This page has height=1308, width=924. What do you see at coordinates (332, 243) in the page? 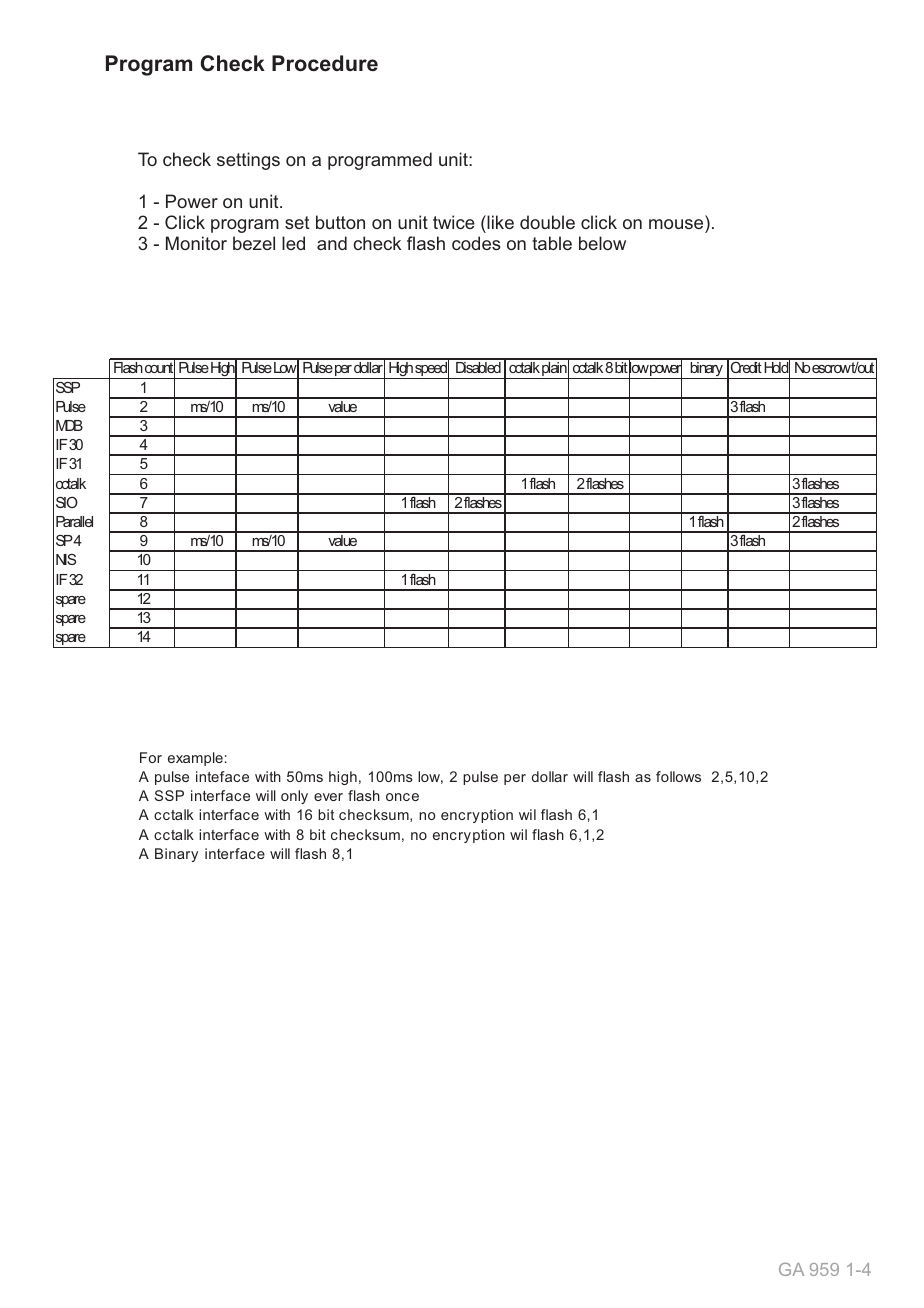
I see `and` at bounding box center [332, 243].
